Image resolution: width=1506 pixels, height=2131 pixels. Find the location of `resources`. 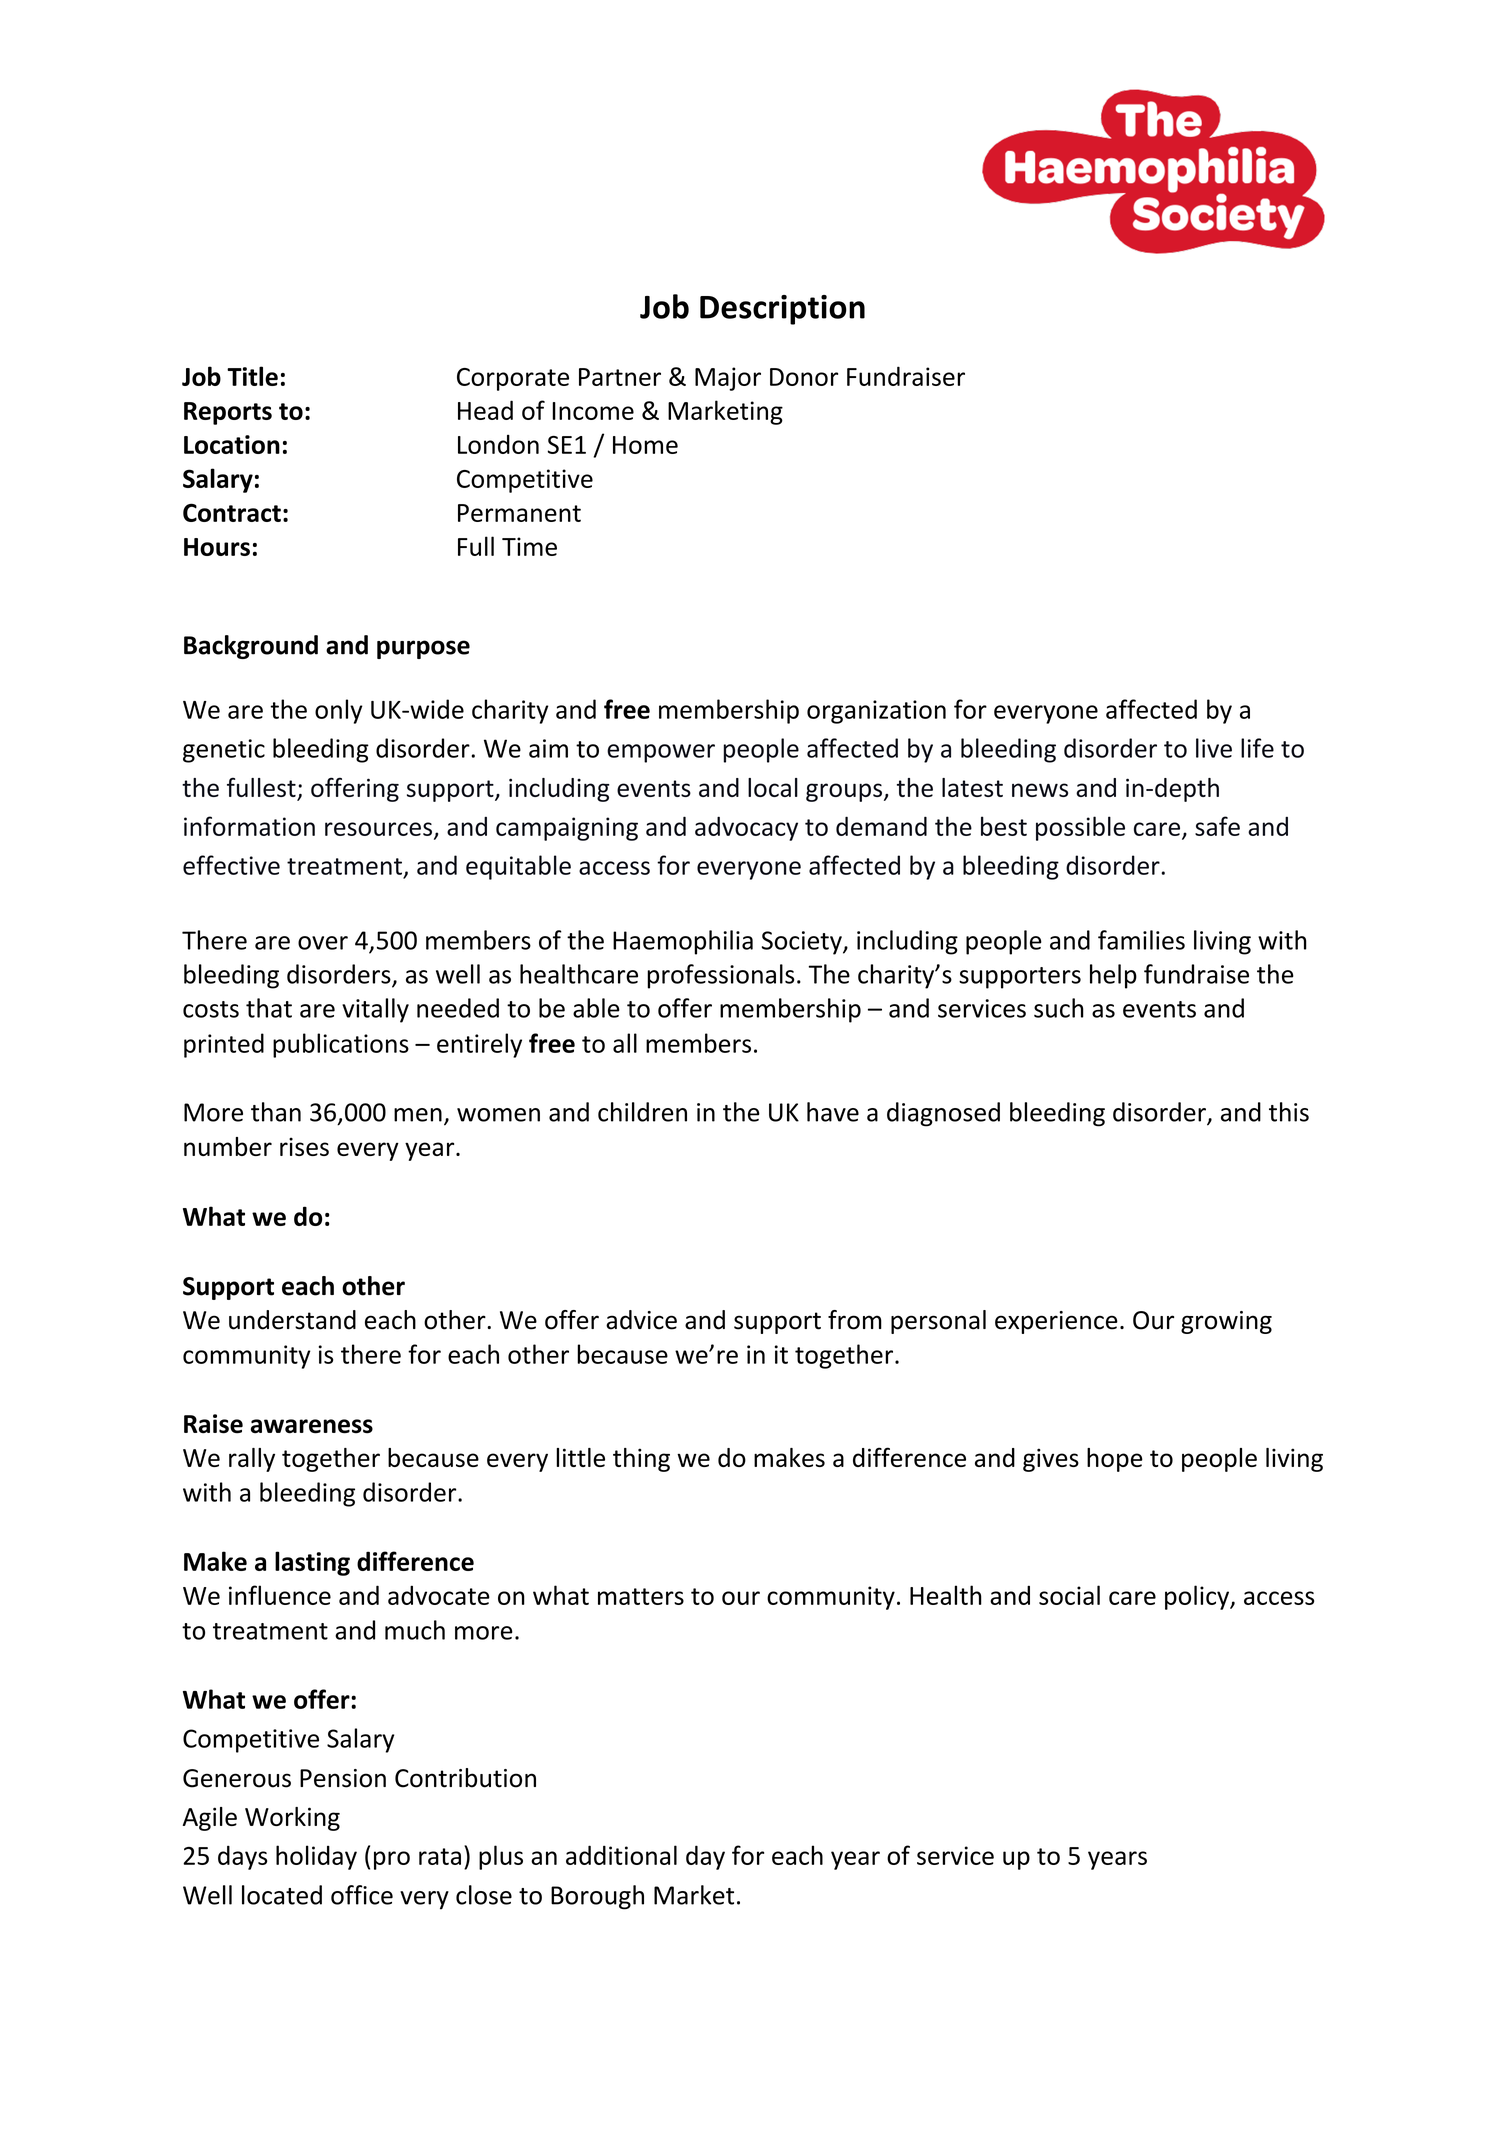

resources is located at coordinates (378, 829).
